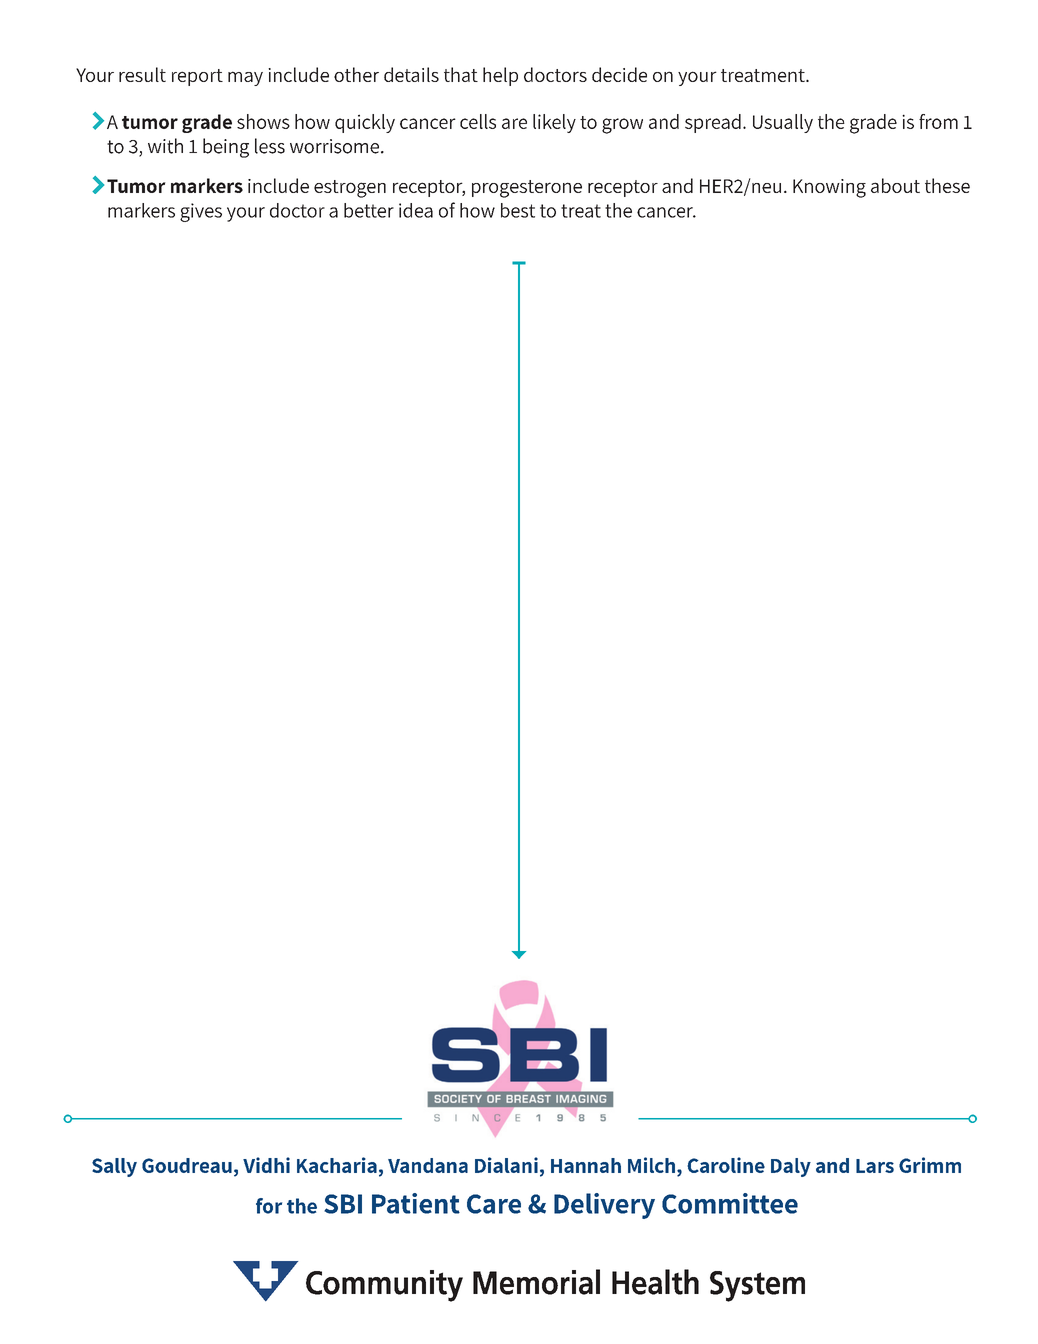  I want to click on Usually, so click(783, 123).
